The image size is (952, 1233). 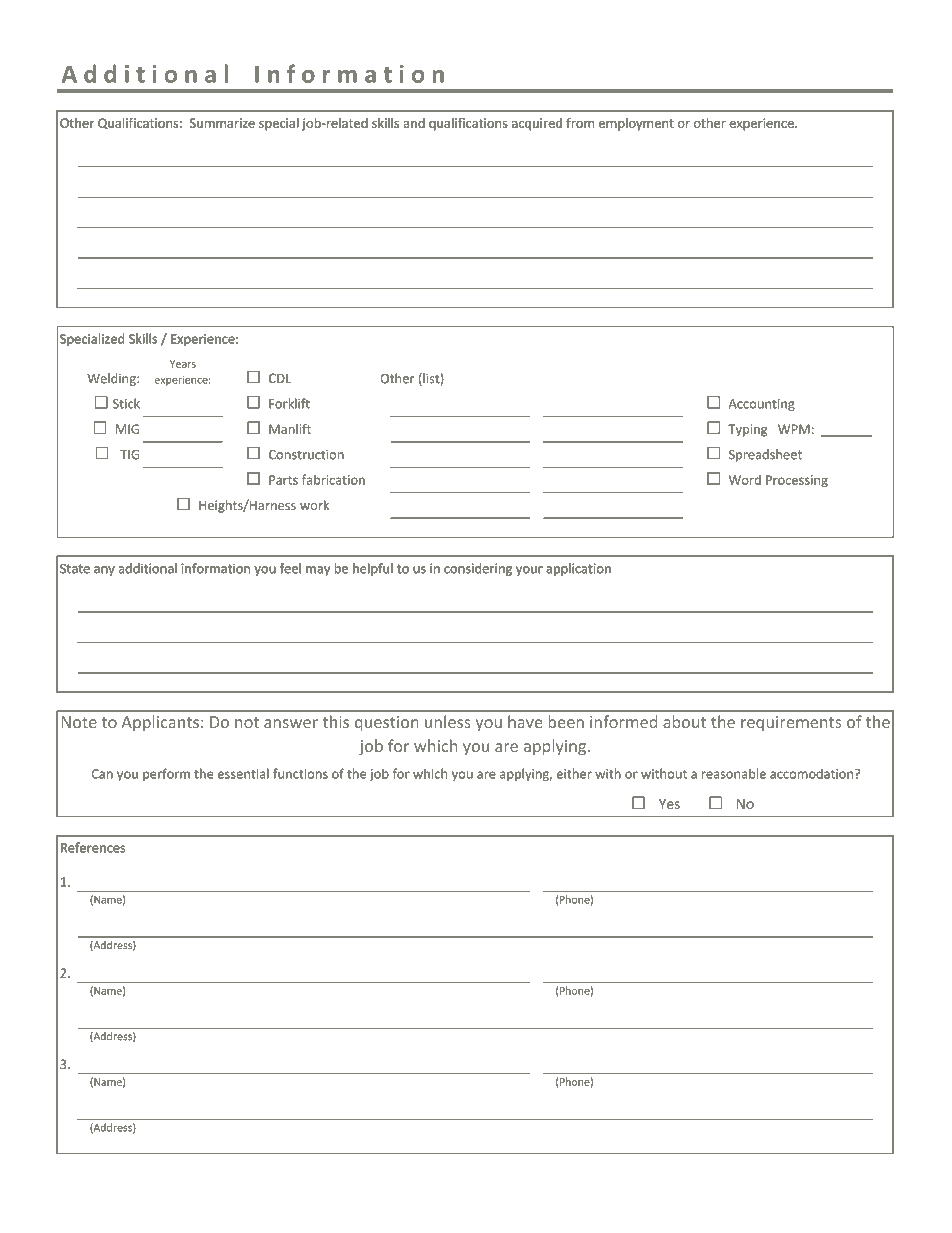 What do you see at coordinates (762, 405) in the screenshot?
I see `Accounting` at bounding box center [762, 405].
